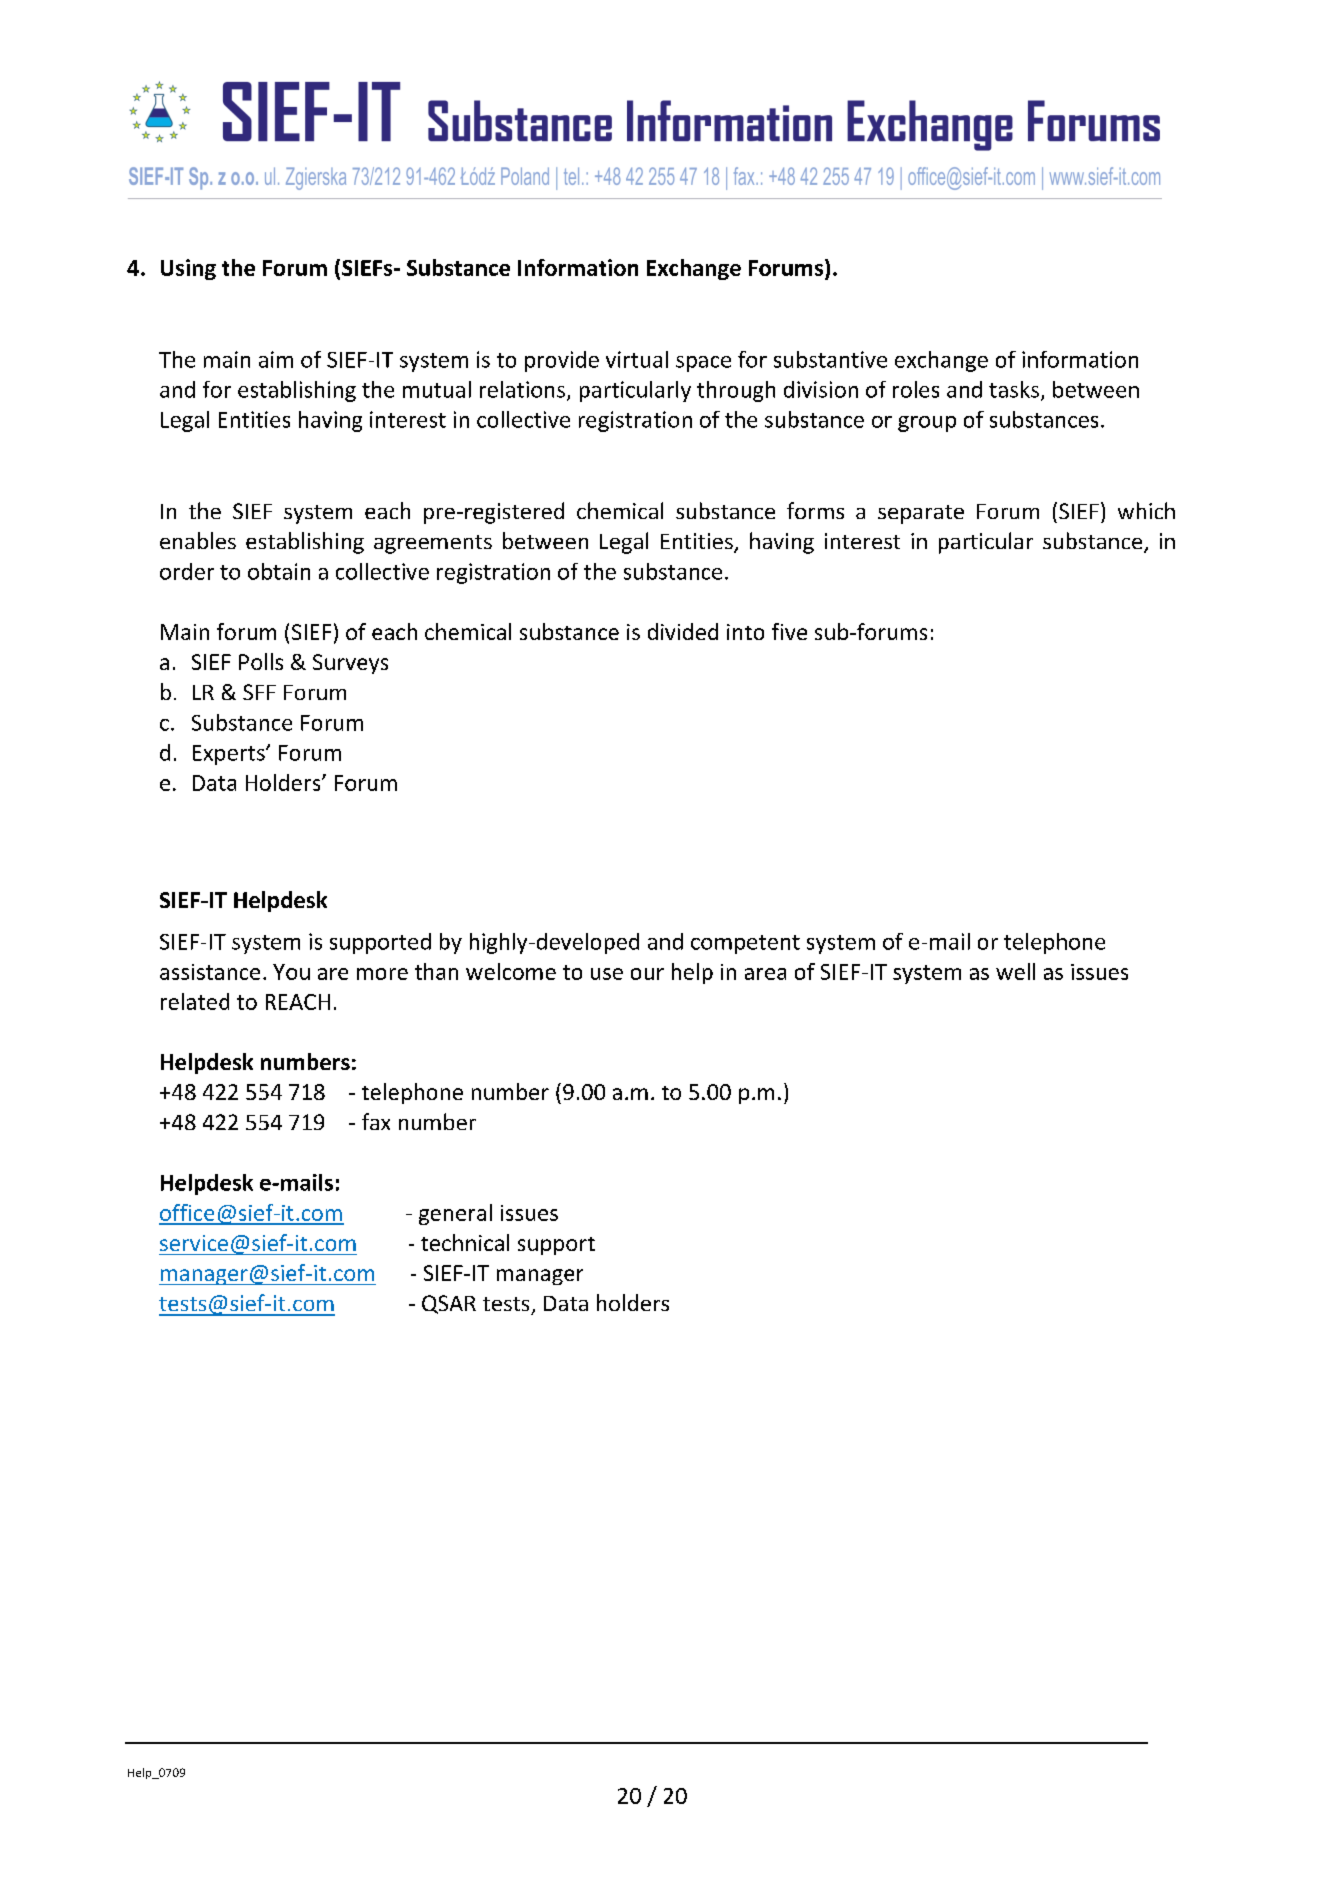  What do you see at coordinates (789, 631) in the screenshot?
I see `five` at bounding box center [789, 631].
